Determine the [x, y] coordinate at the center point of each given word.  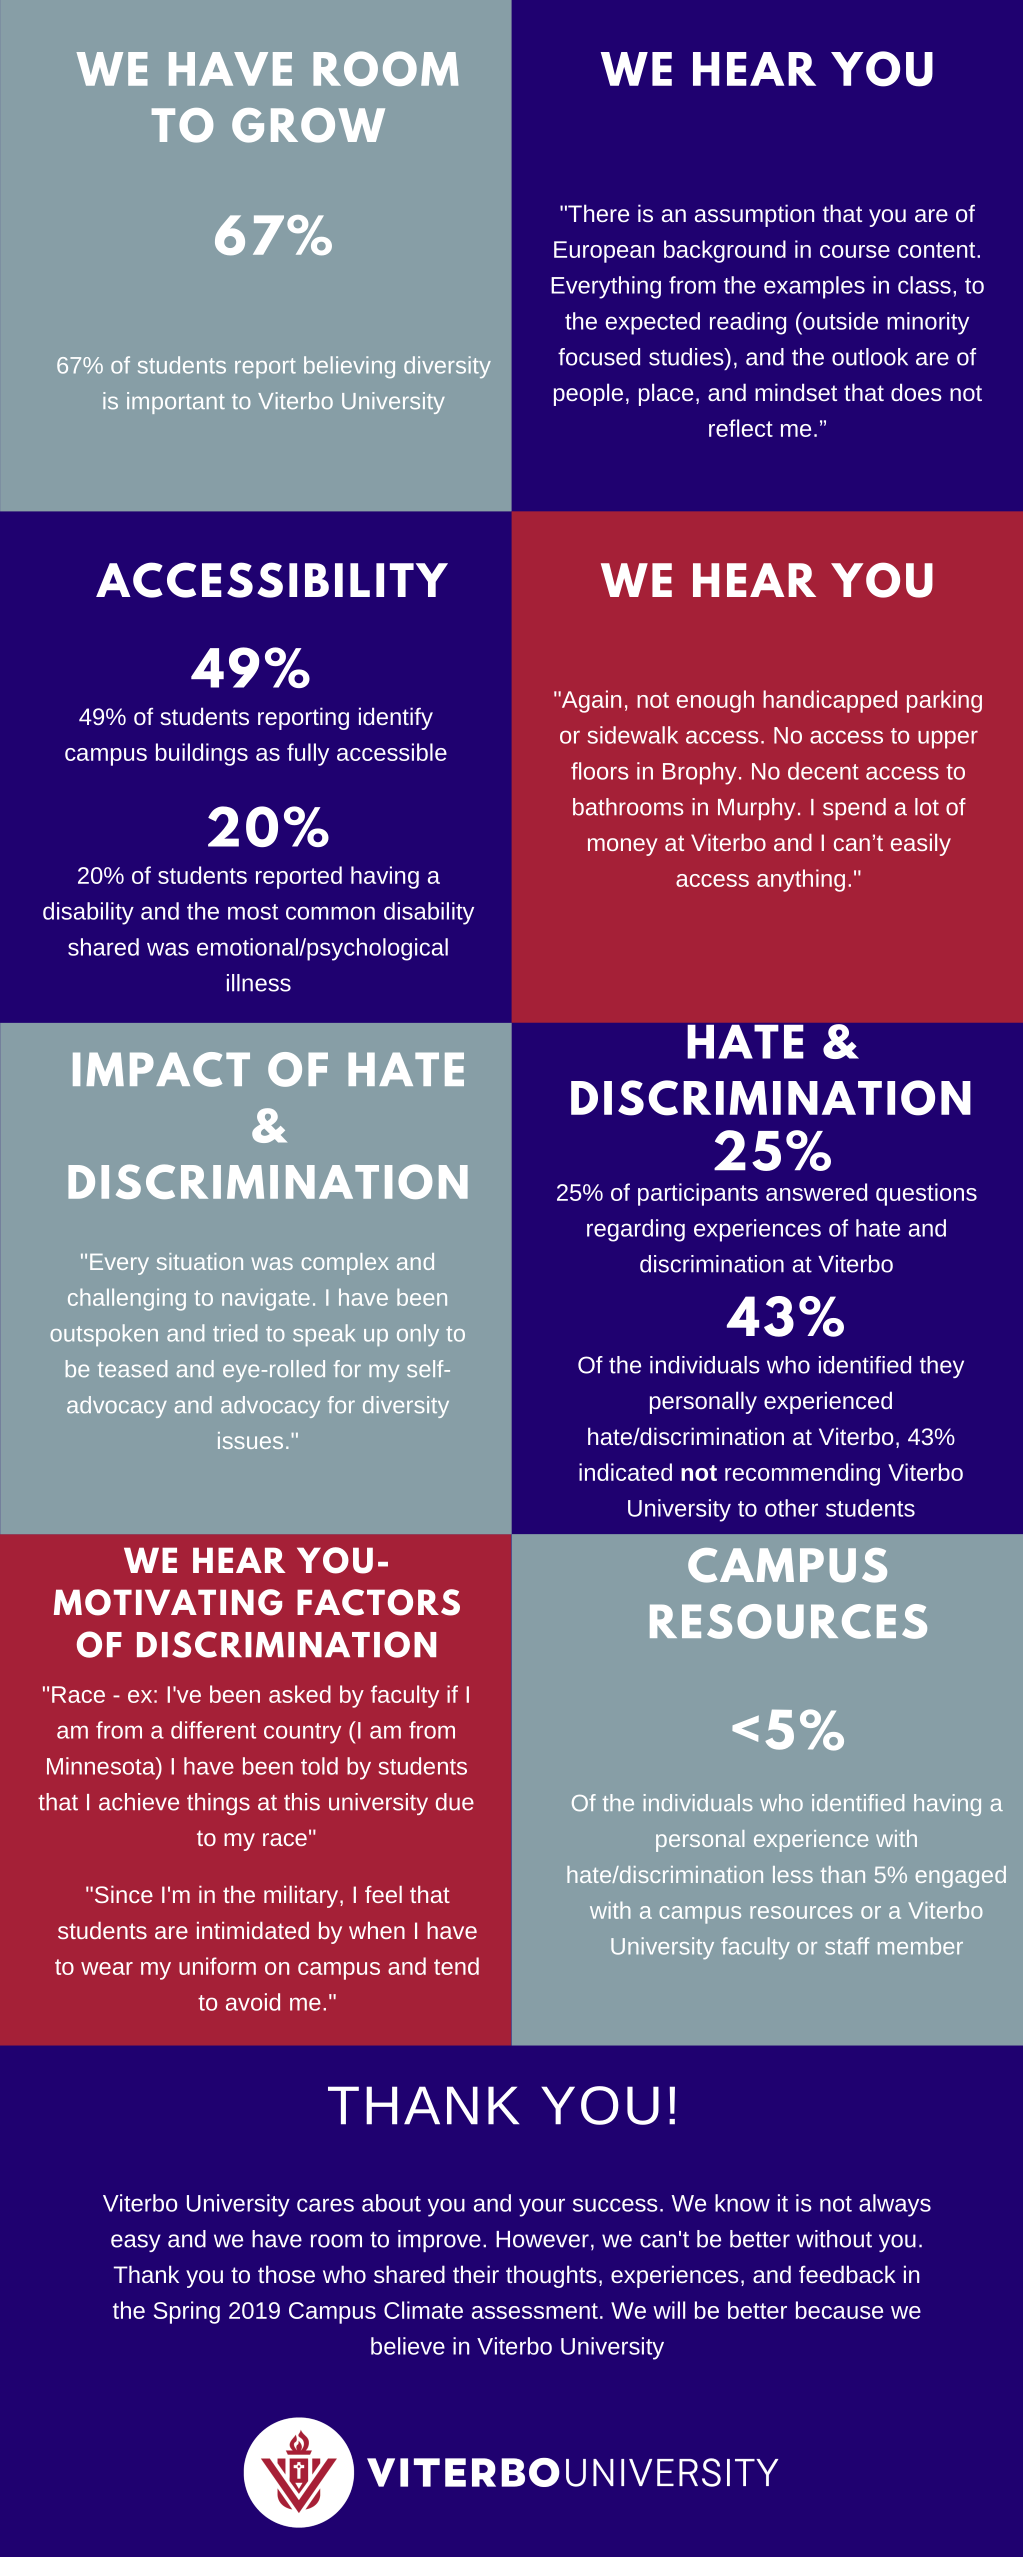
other [791, 1508]
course [855, 251]
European [604, 252]
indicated [625, 1472]
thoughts [551, 2276]
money [623, 847]
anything [801, 880]
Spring [187, 2312]
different [213, 1730]
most [253, 912]
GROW [308, 125]
